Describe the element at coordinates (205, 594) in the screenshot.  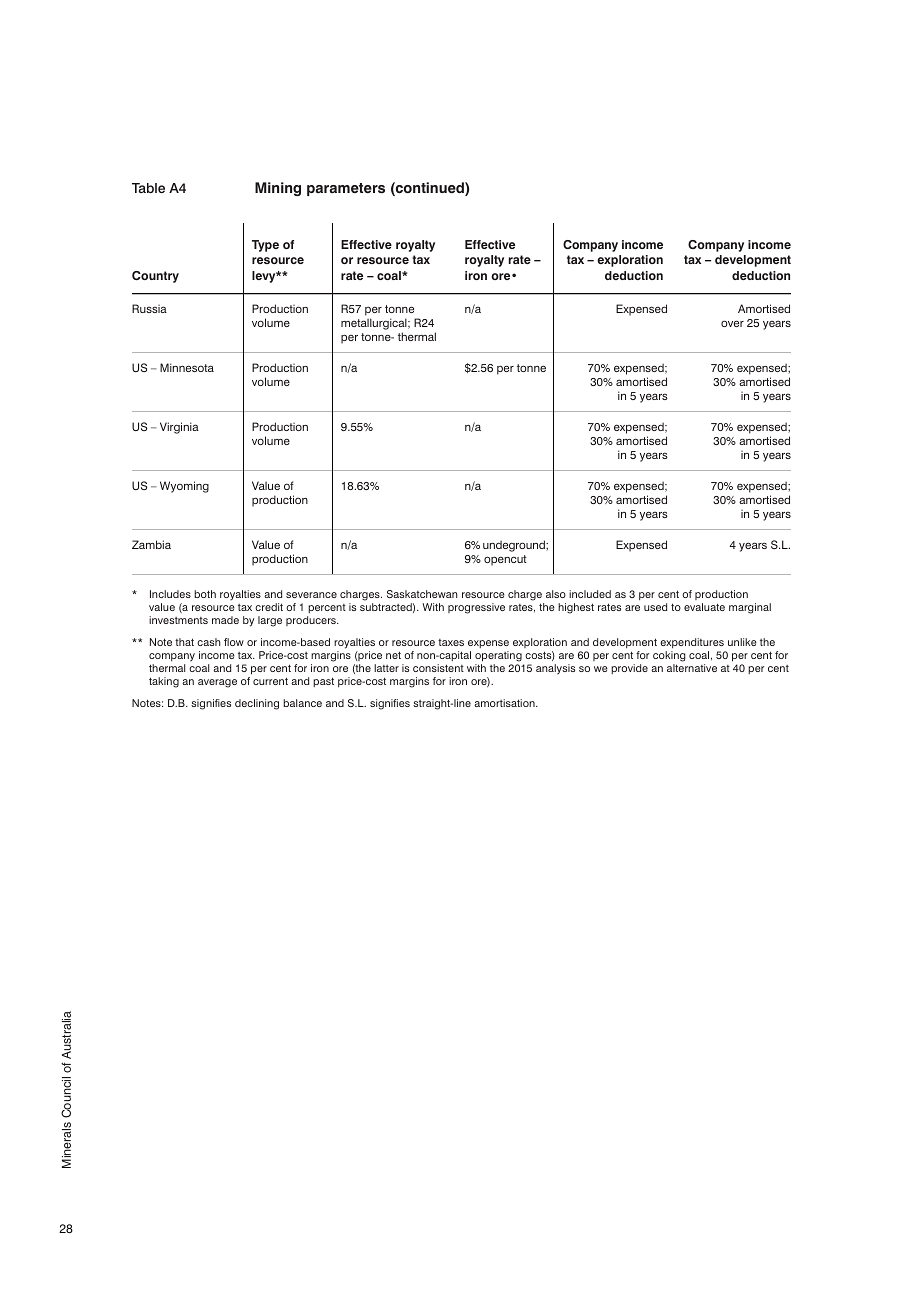
I see `both` at that location.
